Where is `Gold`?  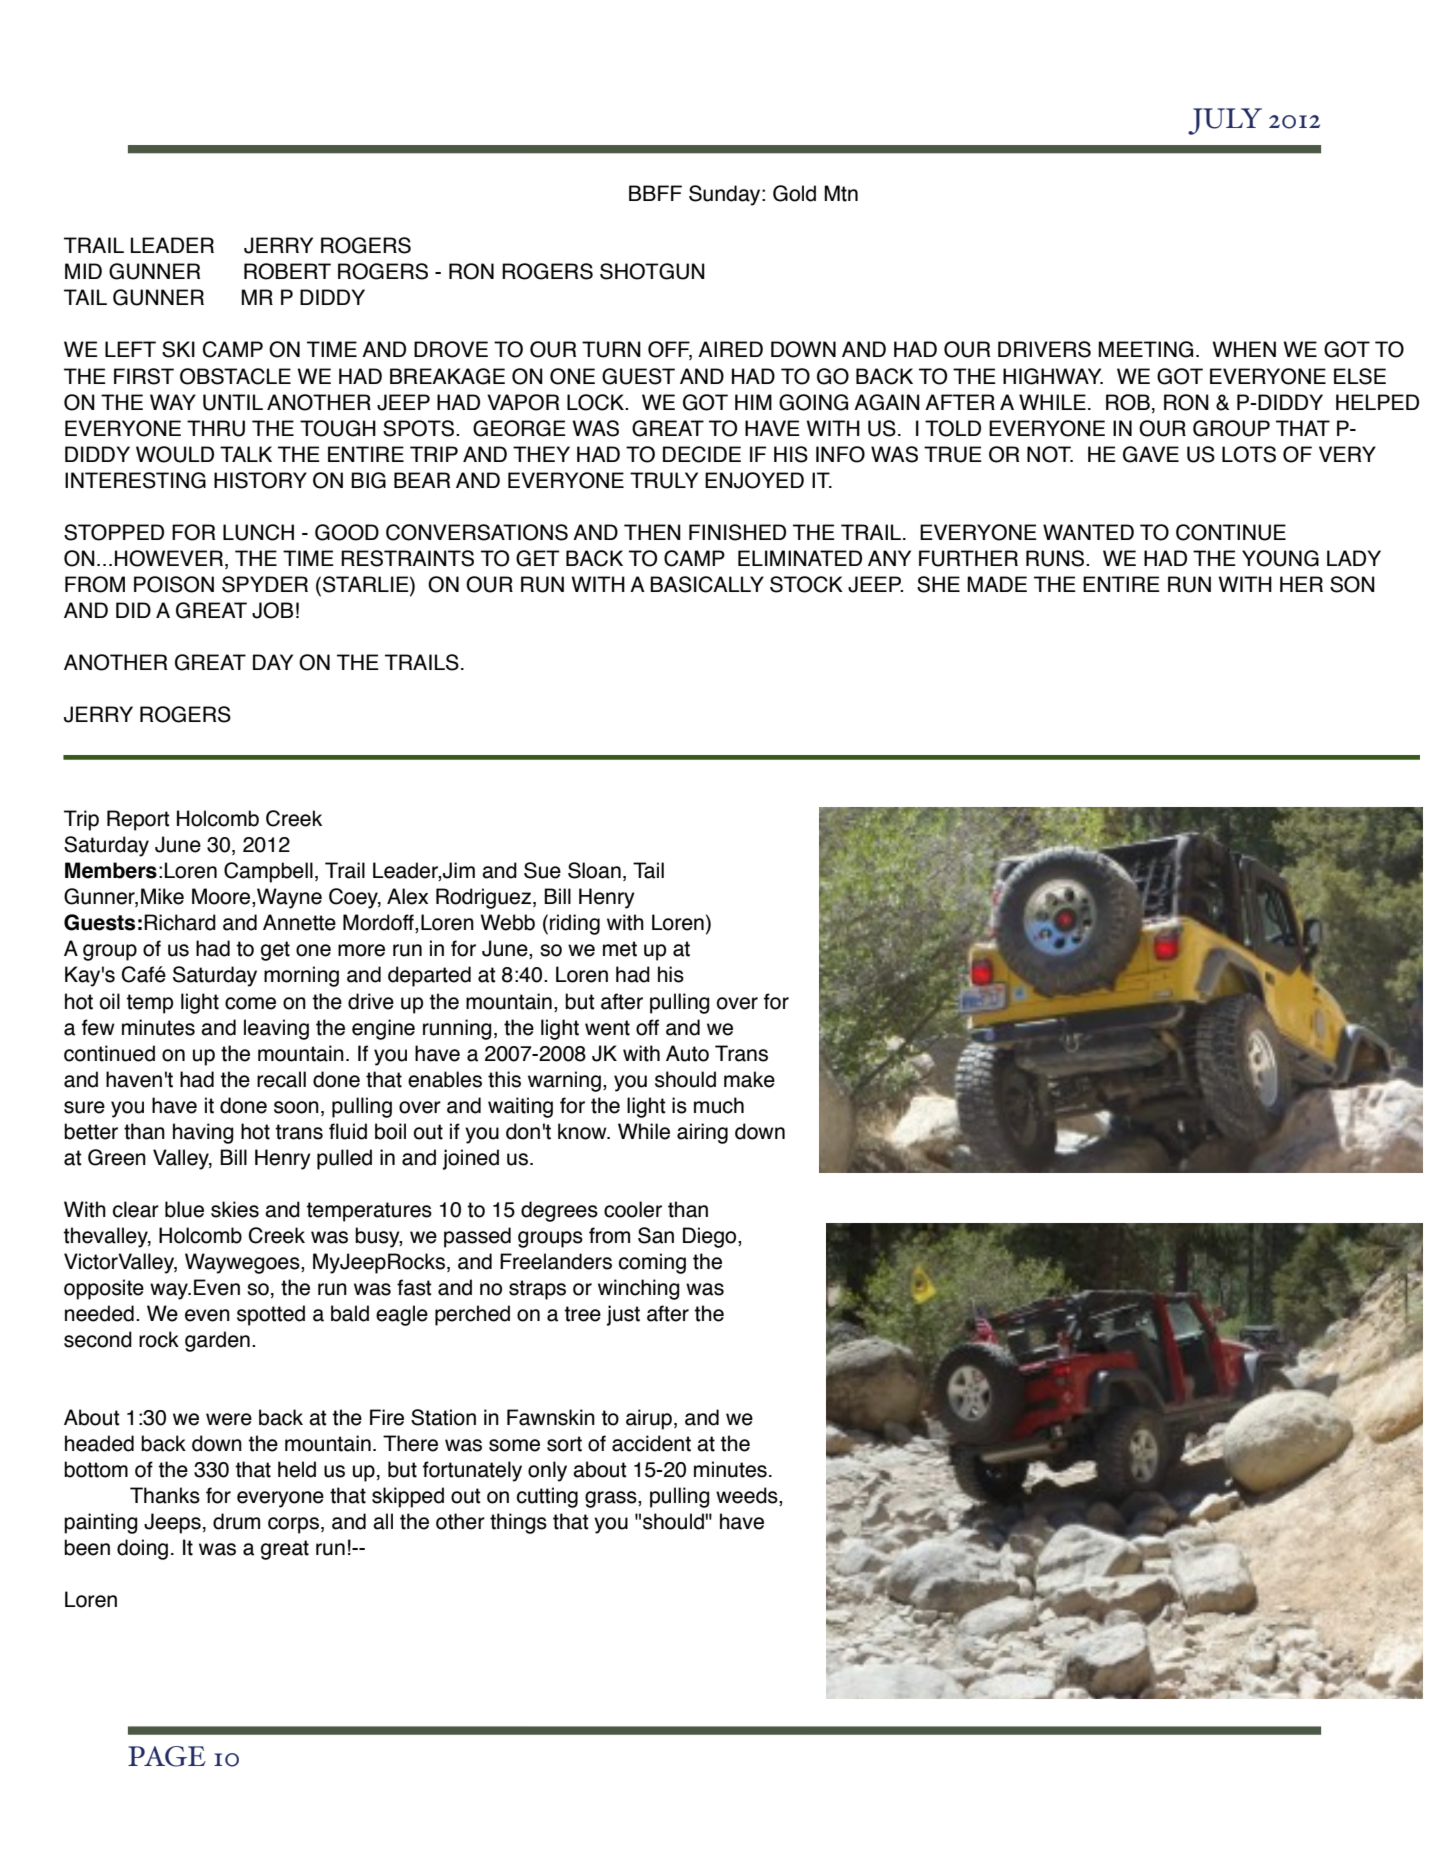
Gold is located at coordinates (794, 193).
